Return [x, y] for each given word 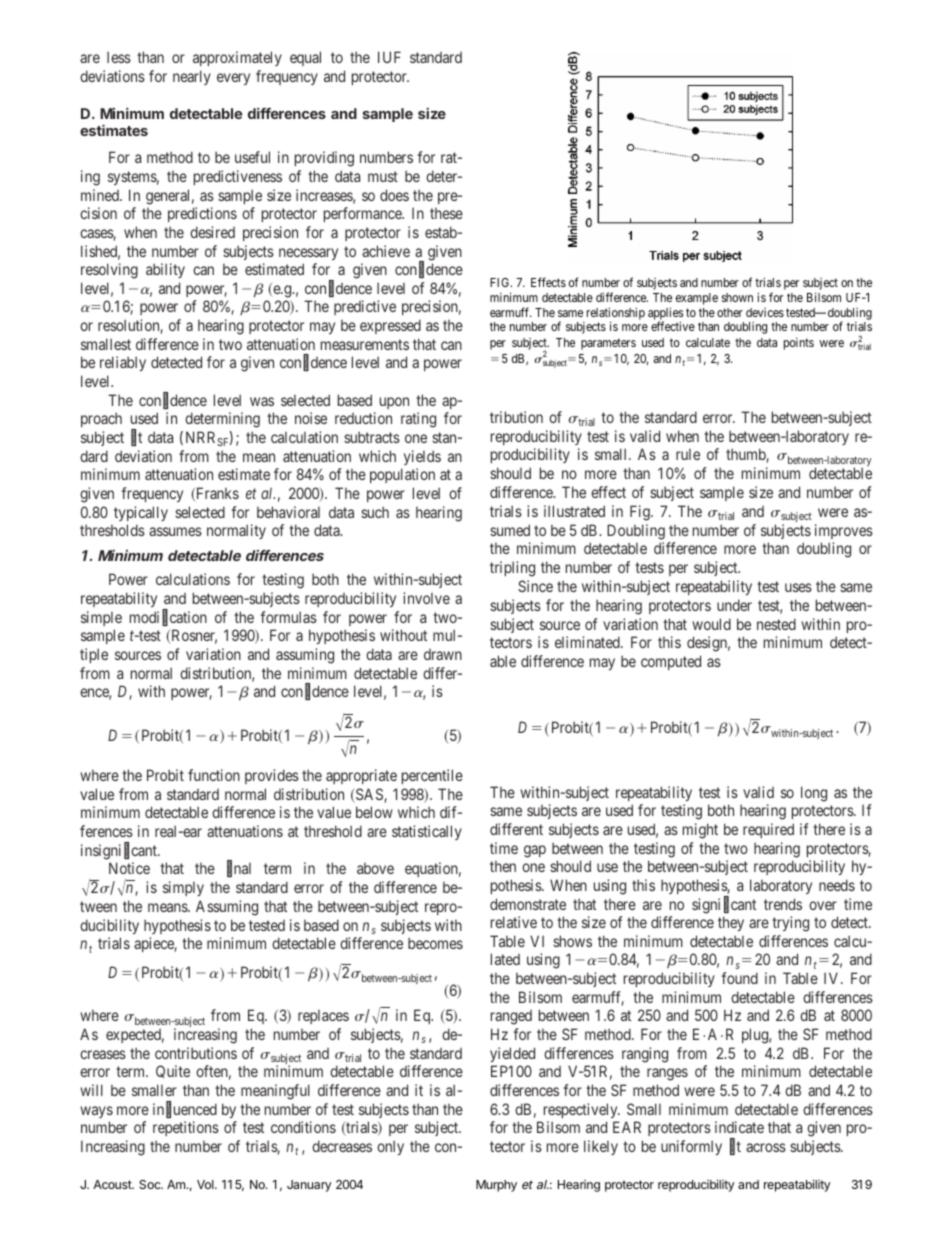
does [394, 195]
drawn [443, 654]
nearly [192, 77]
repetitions [186, 1128]
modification [168, 618]
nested [776, 624]
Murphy [496, 1186]
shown [737, 297]
